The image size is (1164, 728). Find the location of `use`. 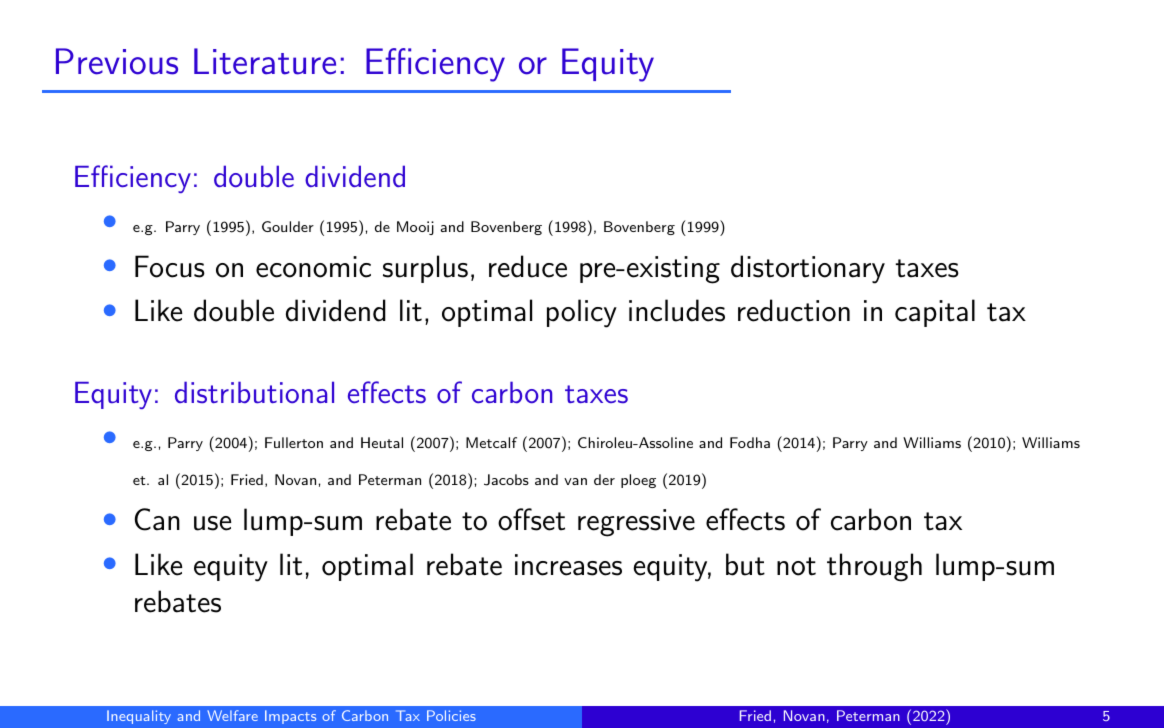

use is located at coordinates (212, 523).
